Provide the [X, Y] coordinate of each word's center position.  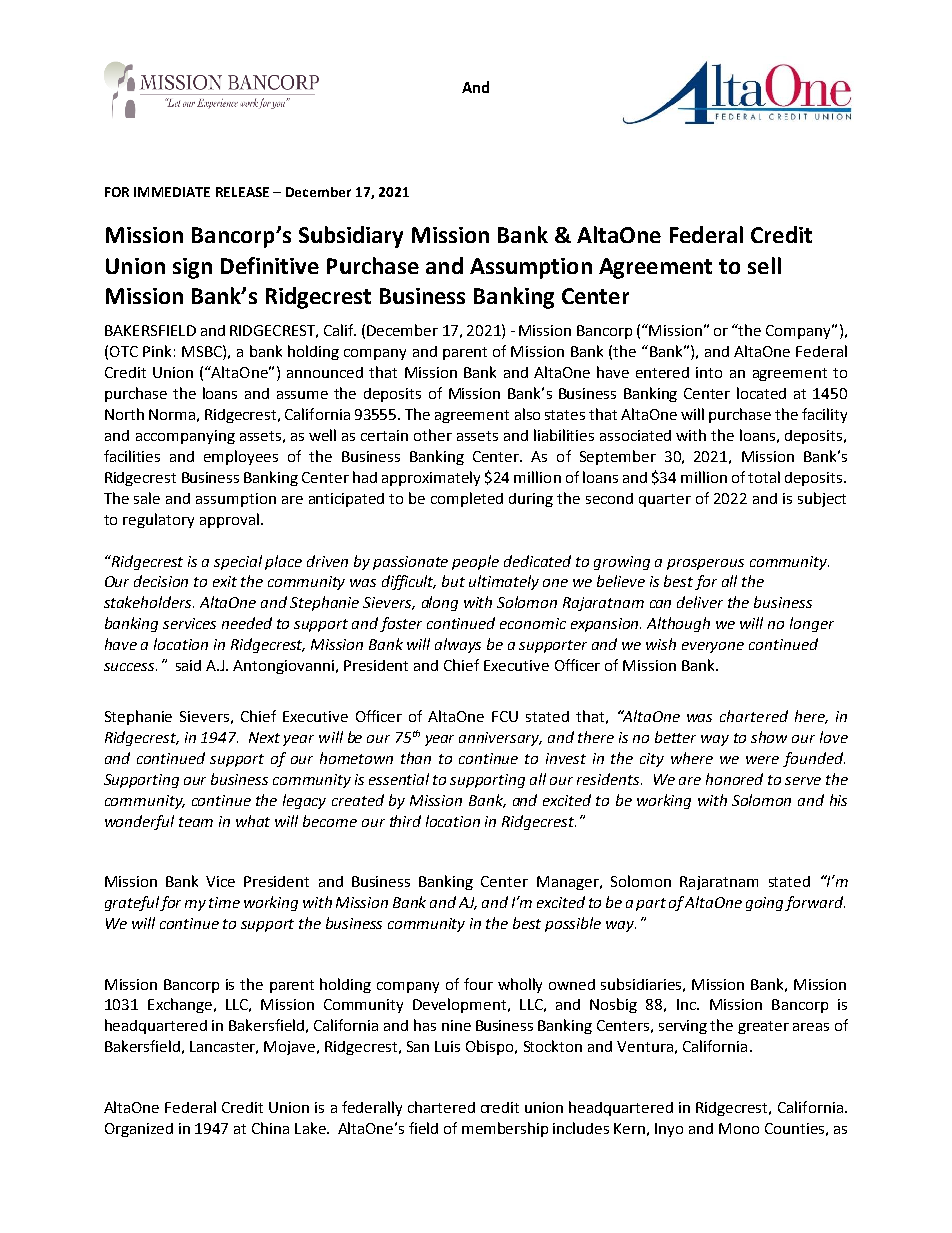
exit [225, 581]
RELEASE [242, 192]
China [270, 1128]
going [766, 904]
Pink [157, 351]
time [224, 902]
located [761, 393]
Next [264, 737]
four [478, 984]
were [762, 760]
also [527, 414]
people [475, 562]
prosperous [705, 564]
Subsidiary [351, 237]
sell [764, 265]
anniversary [500, 739]
